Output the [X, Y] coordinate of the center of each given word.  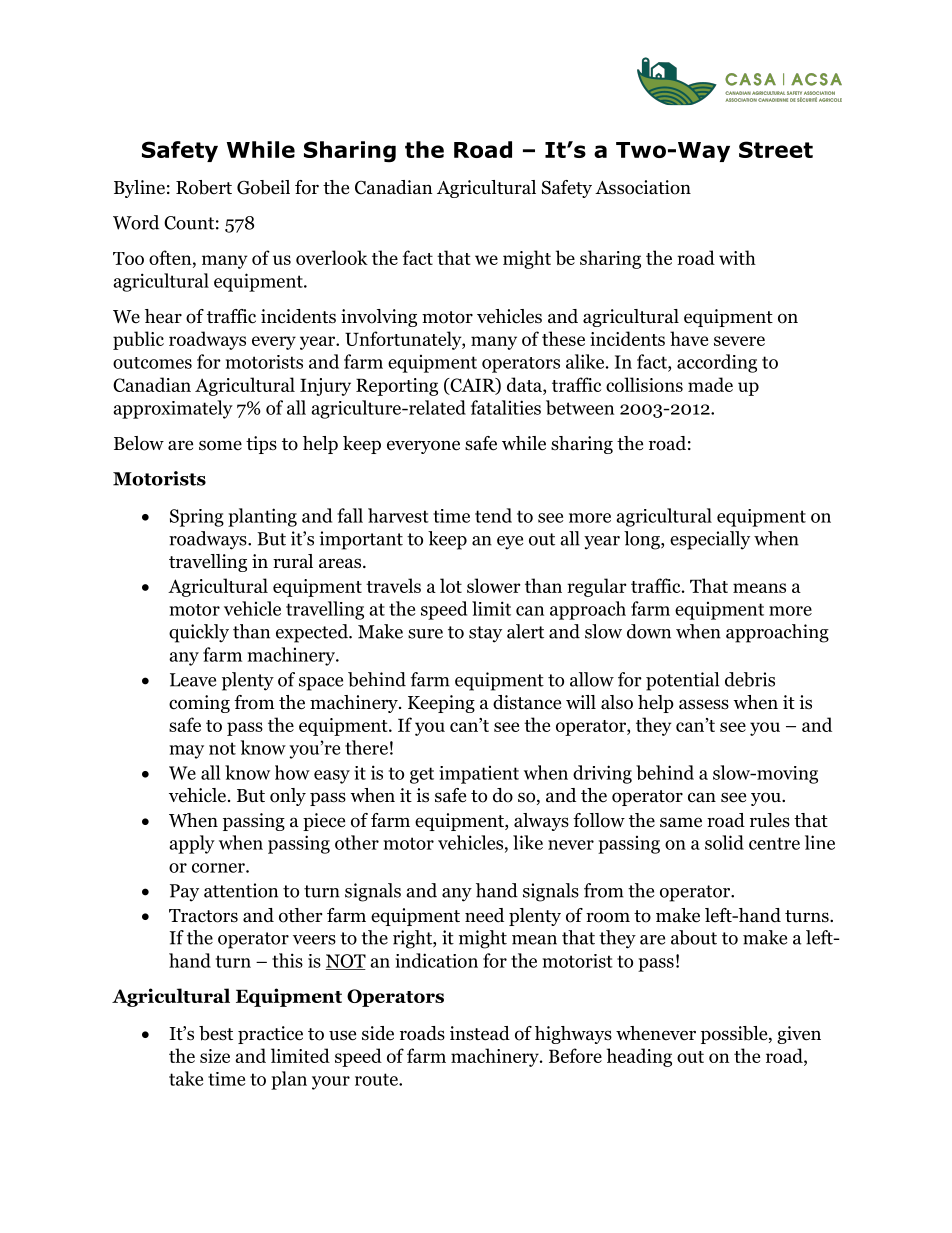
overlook [332, 257]
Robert [204, 187]
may [186, 752]
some [220, 445]
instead [480, 1033]
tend [493, 515]
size [215, 1056]
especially [710, 540]
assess [704, 704]
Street [776, 149]
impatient [479, 775]
